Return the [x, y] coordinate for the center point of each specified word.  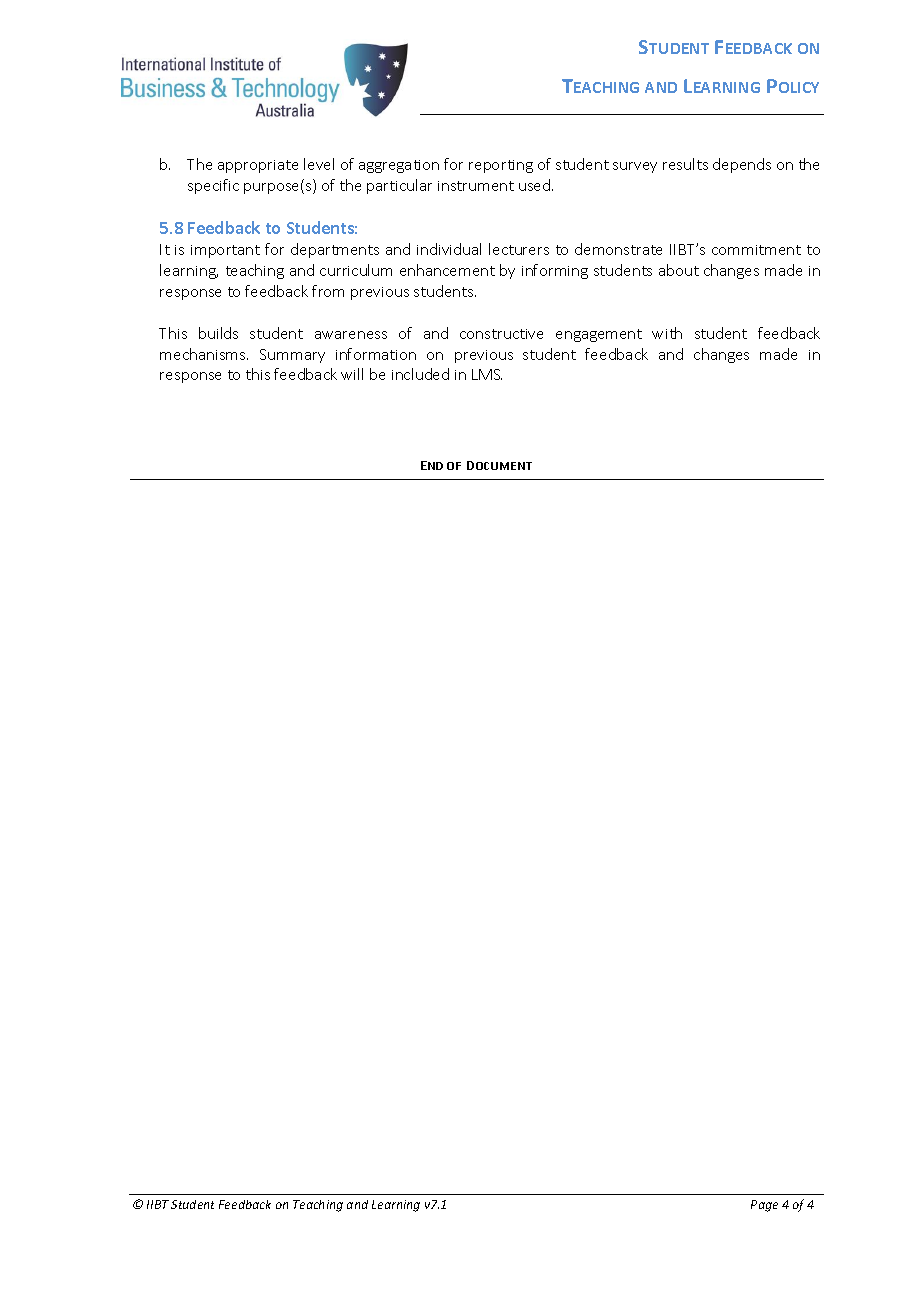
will [352, 374]
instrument [476, 186]
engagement [599, 335]
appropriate [258, 166]
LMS [487, 374]
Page [764, 1206]
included [420, 374]
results [685, 164]
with [667, 333]
